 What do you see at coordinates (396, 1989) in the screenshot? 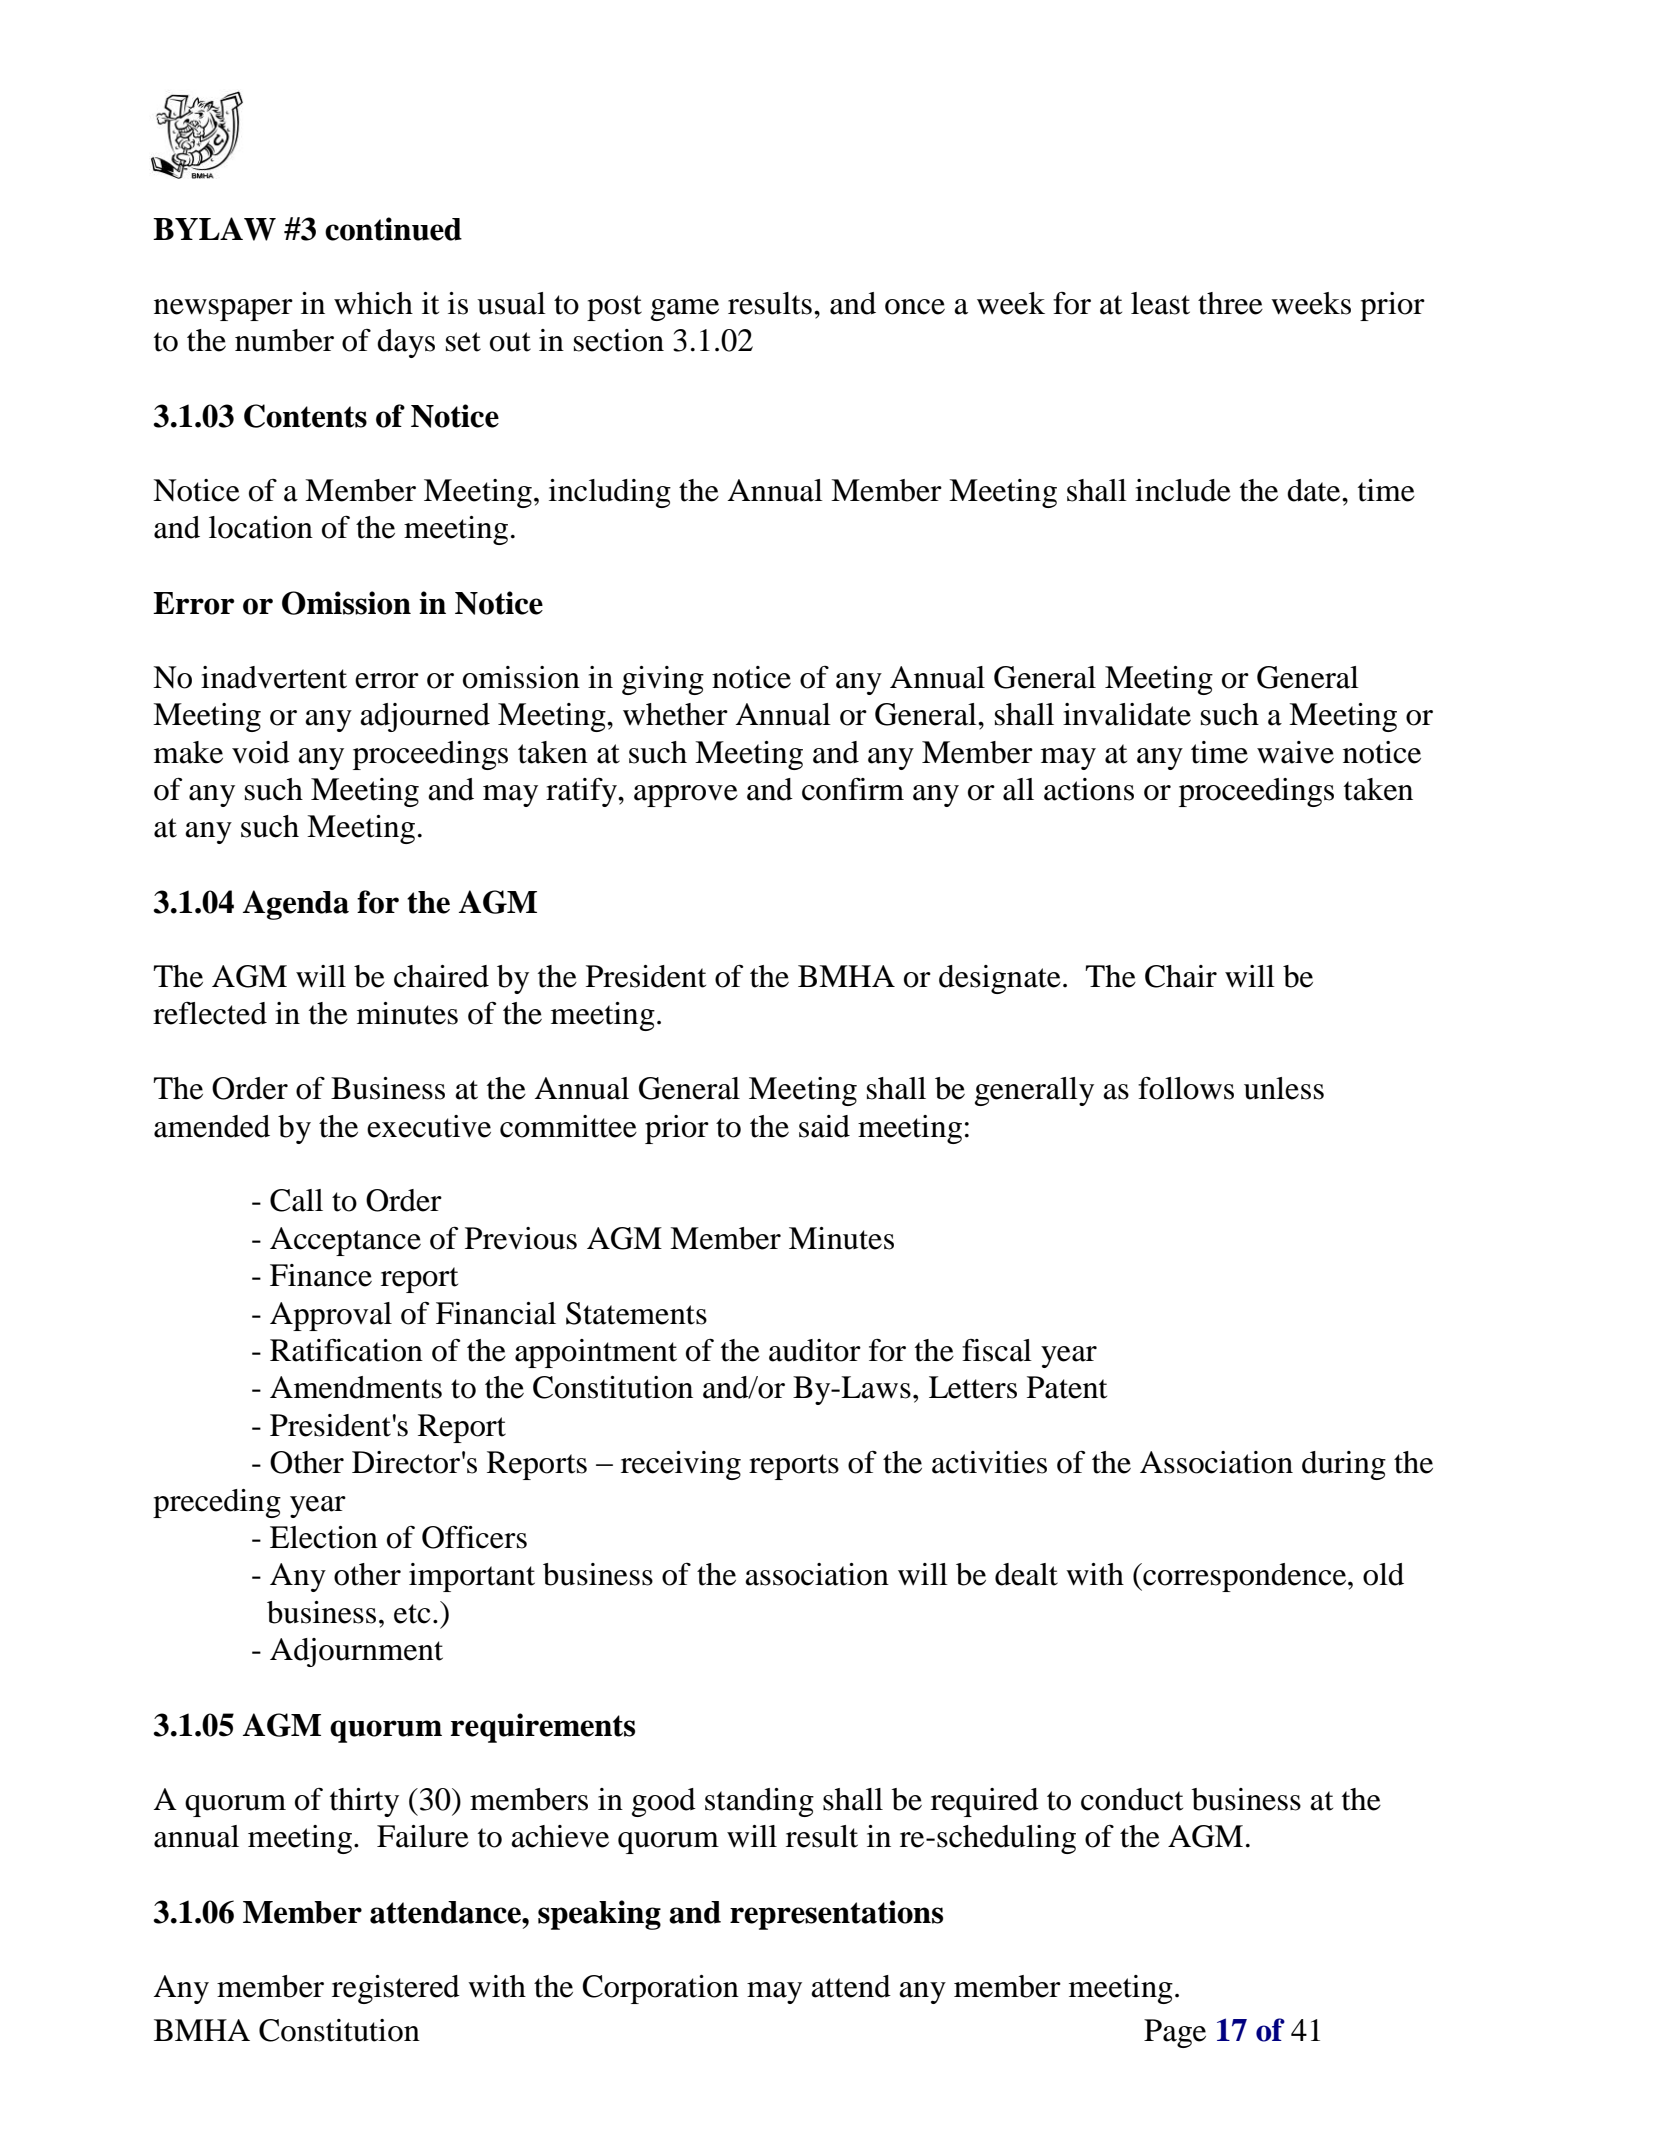
I see `registered` at bounding box center [396, 1989].
